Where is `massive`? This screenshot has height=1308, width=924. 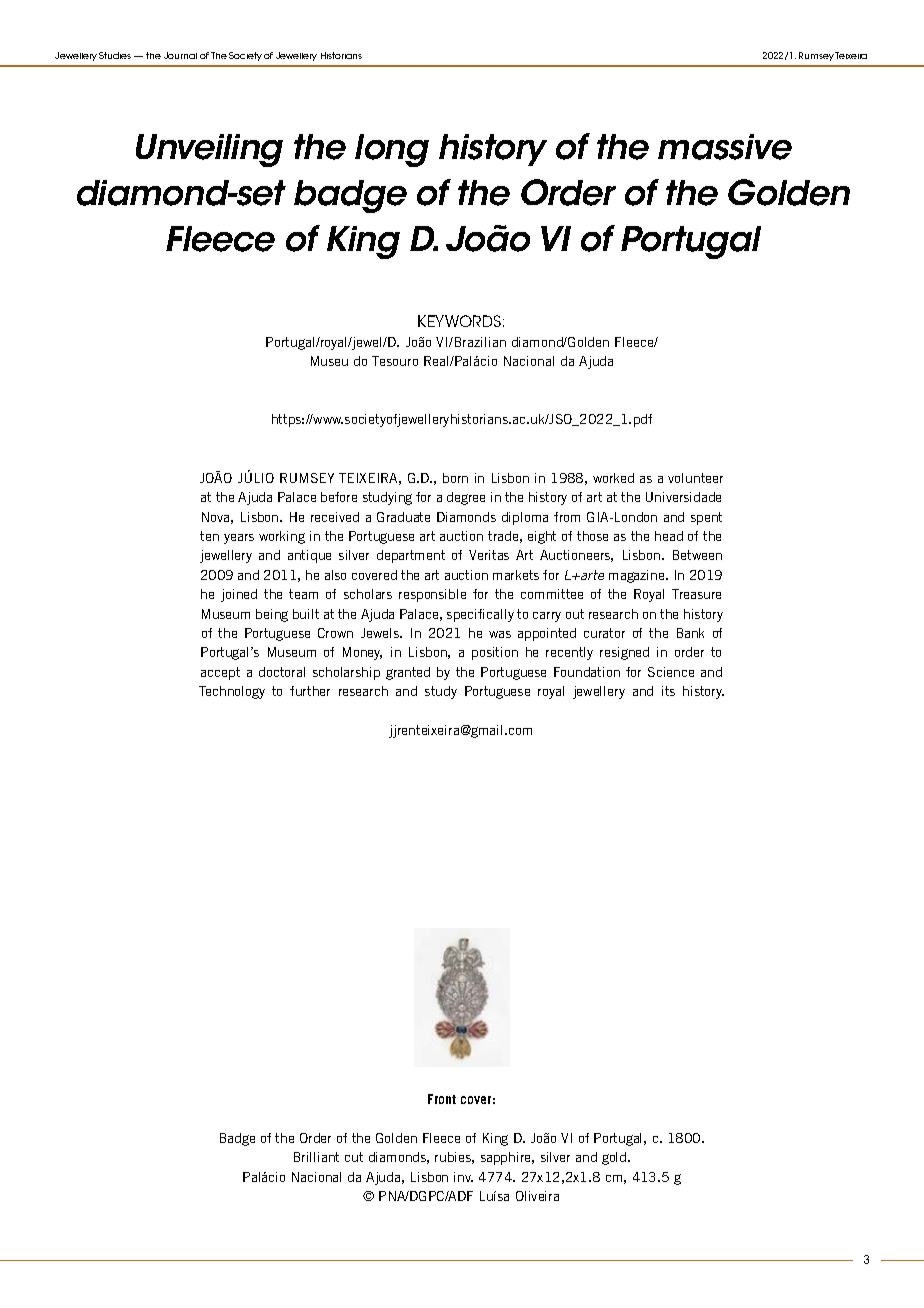 massive is located at coordinates (725, 147).
